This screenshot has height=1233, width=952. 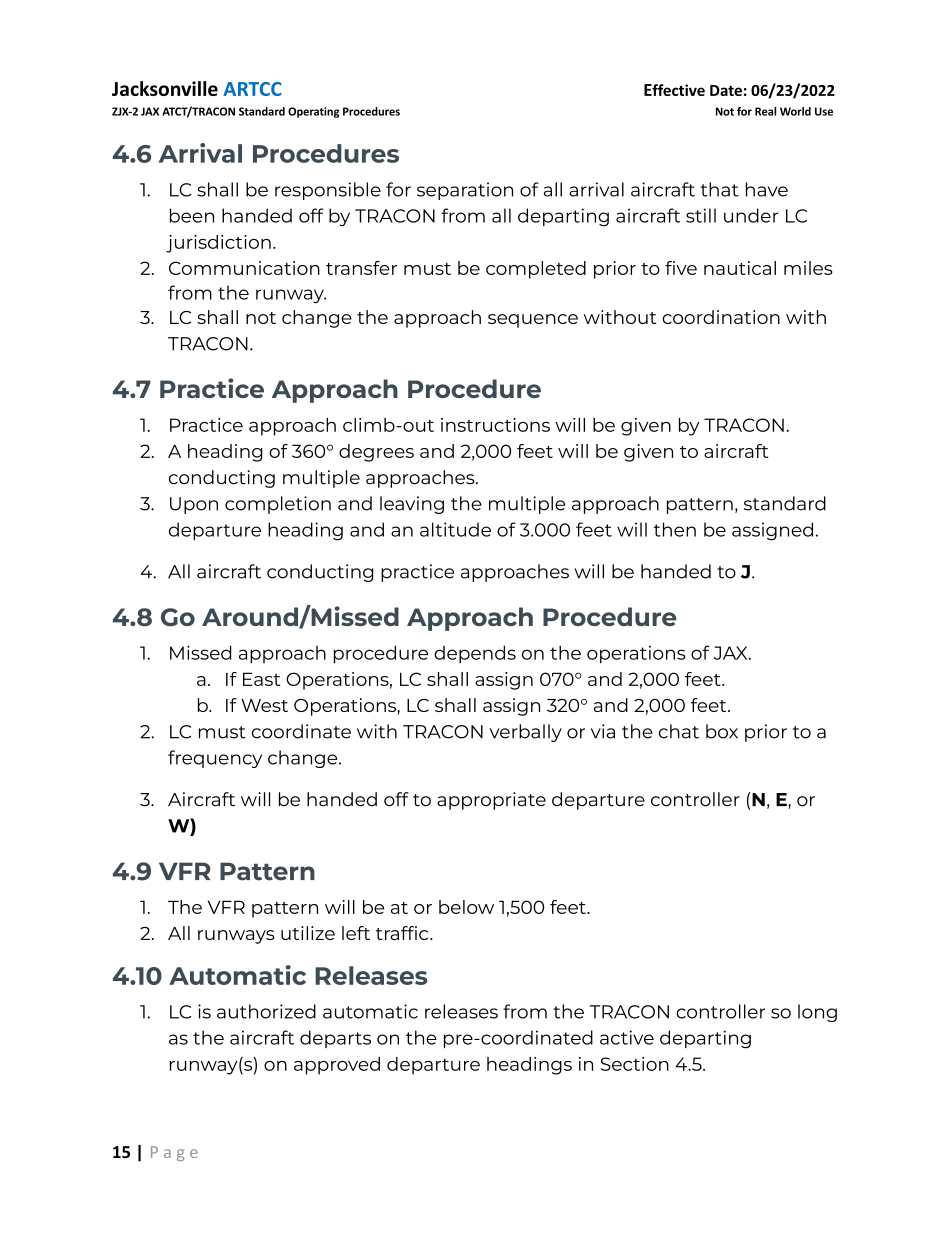 What do you see at coordinates (266, 1011) in the screenshot?
I see `authorized` at bounding box center [266, 1011].
